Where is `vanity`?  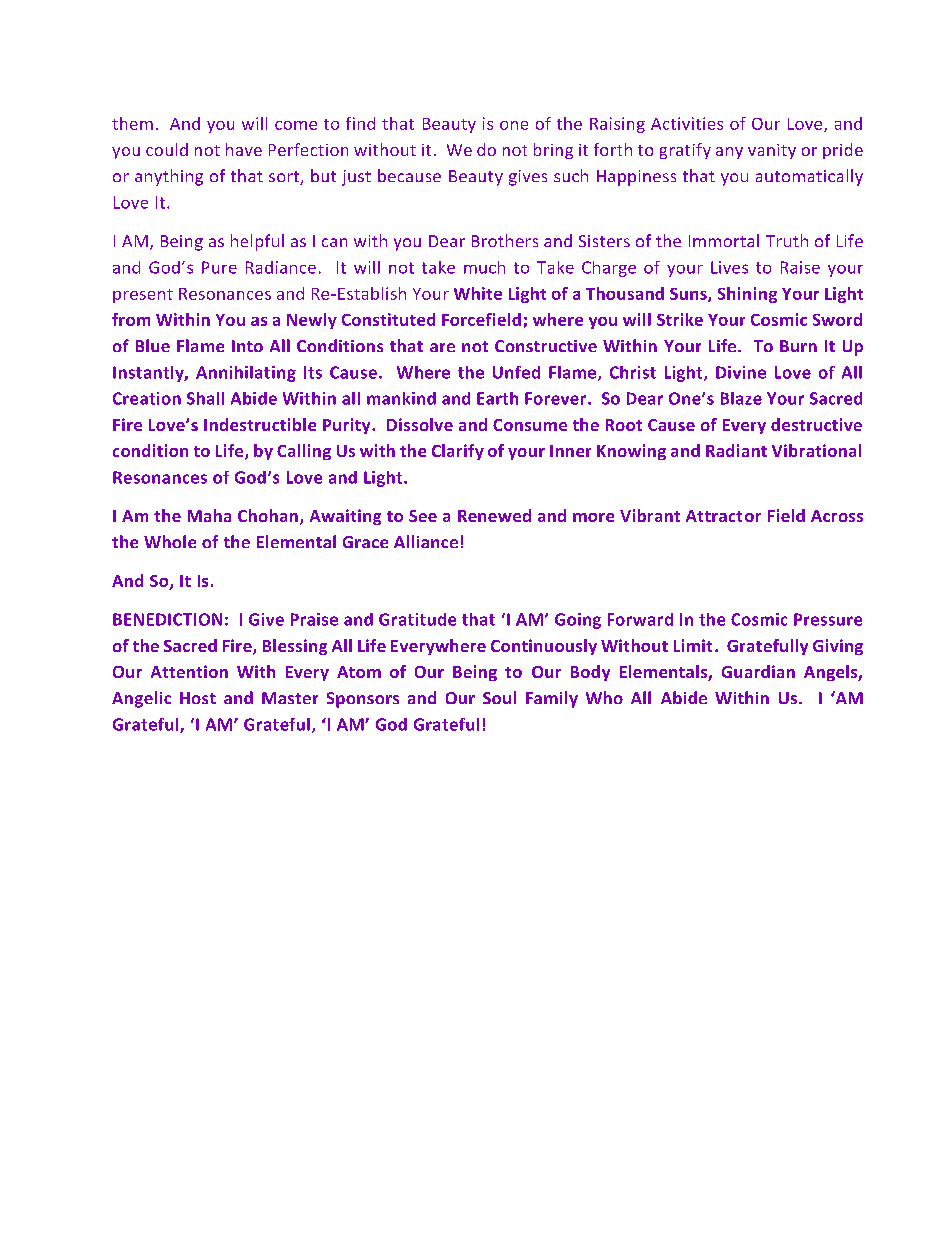
vanity is located at coordinates (772, 151).
